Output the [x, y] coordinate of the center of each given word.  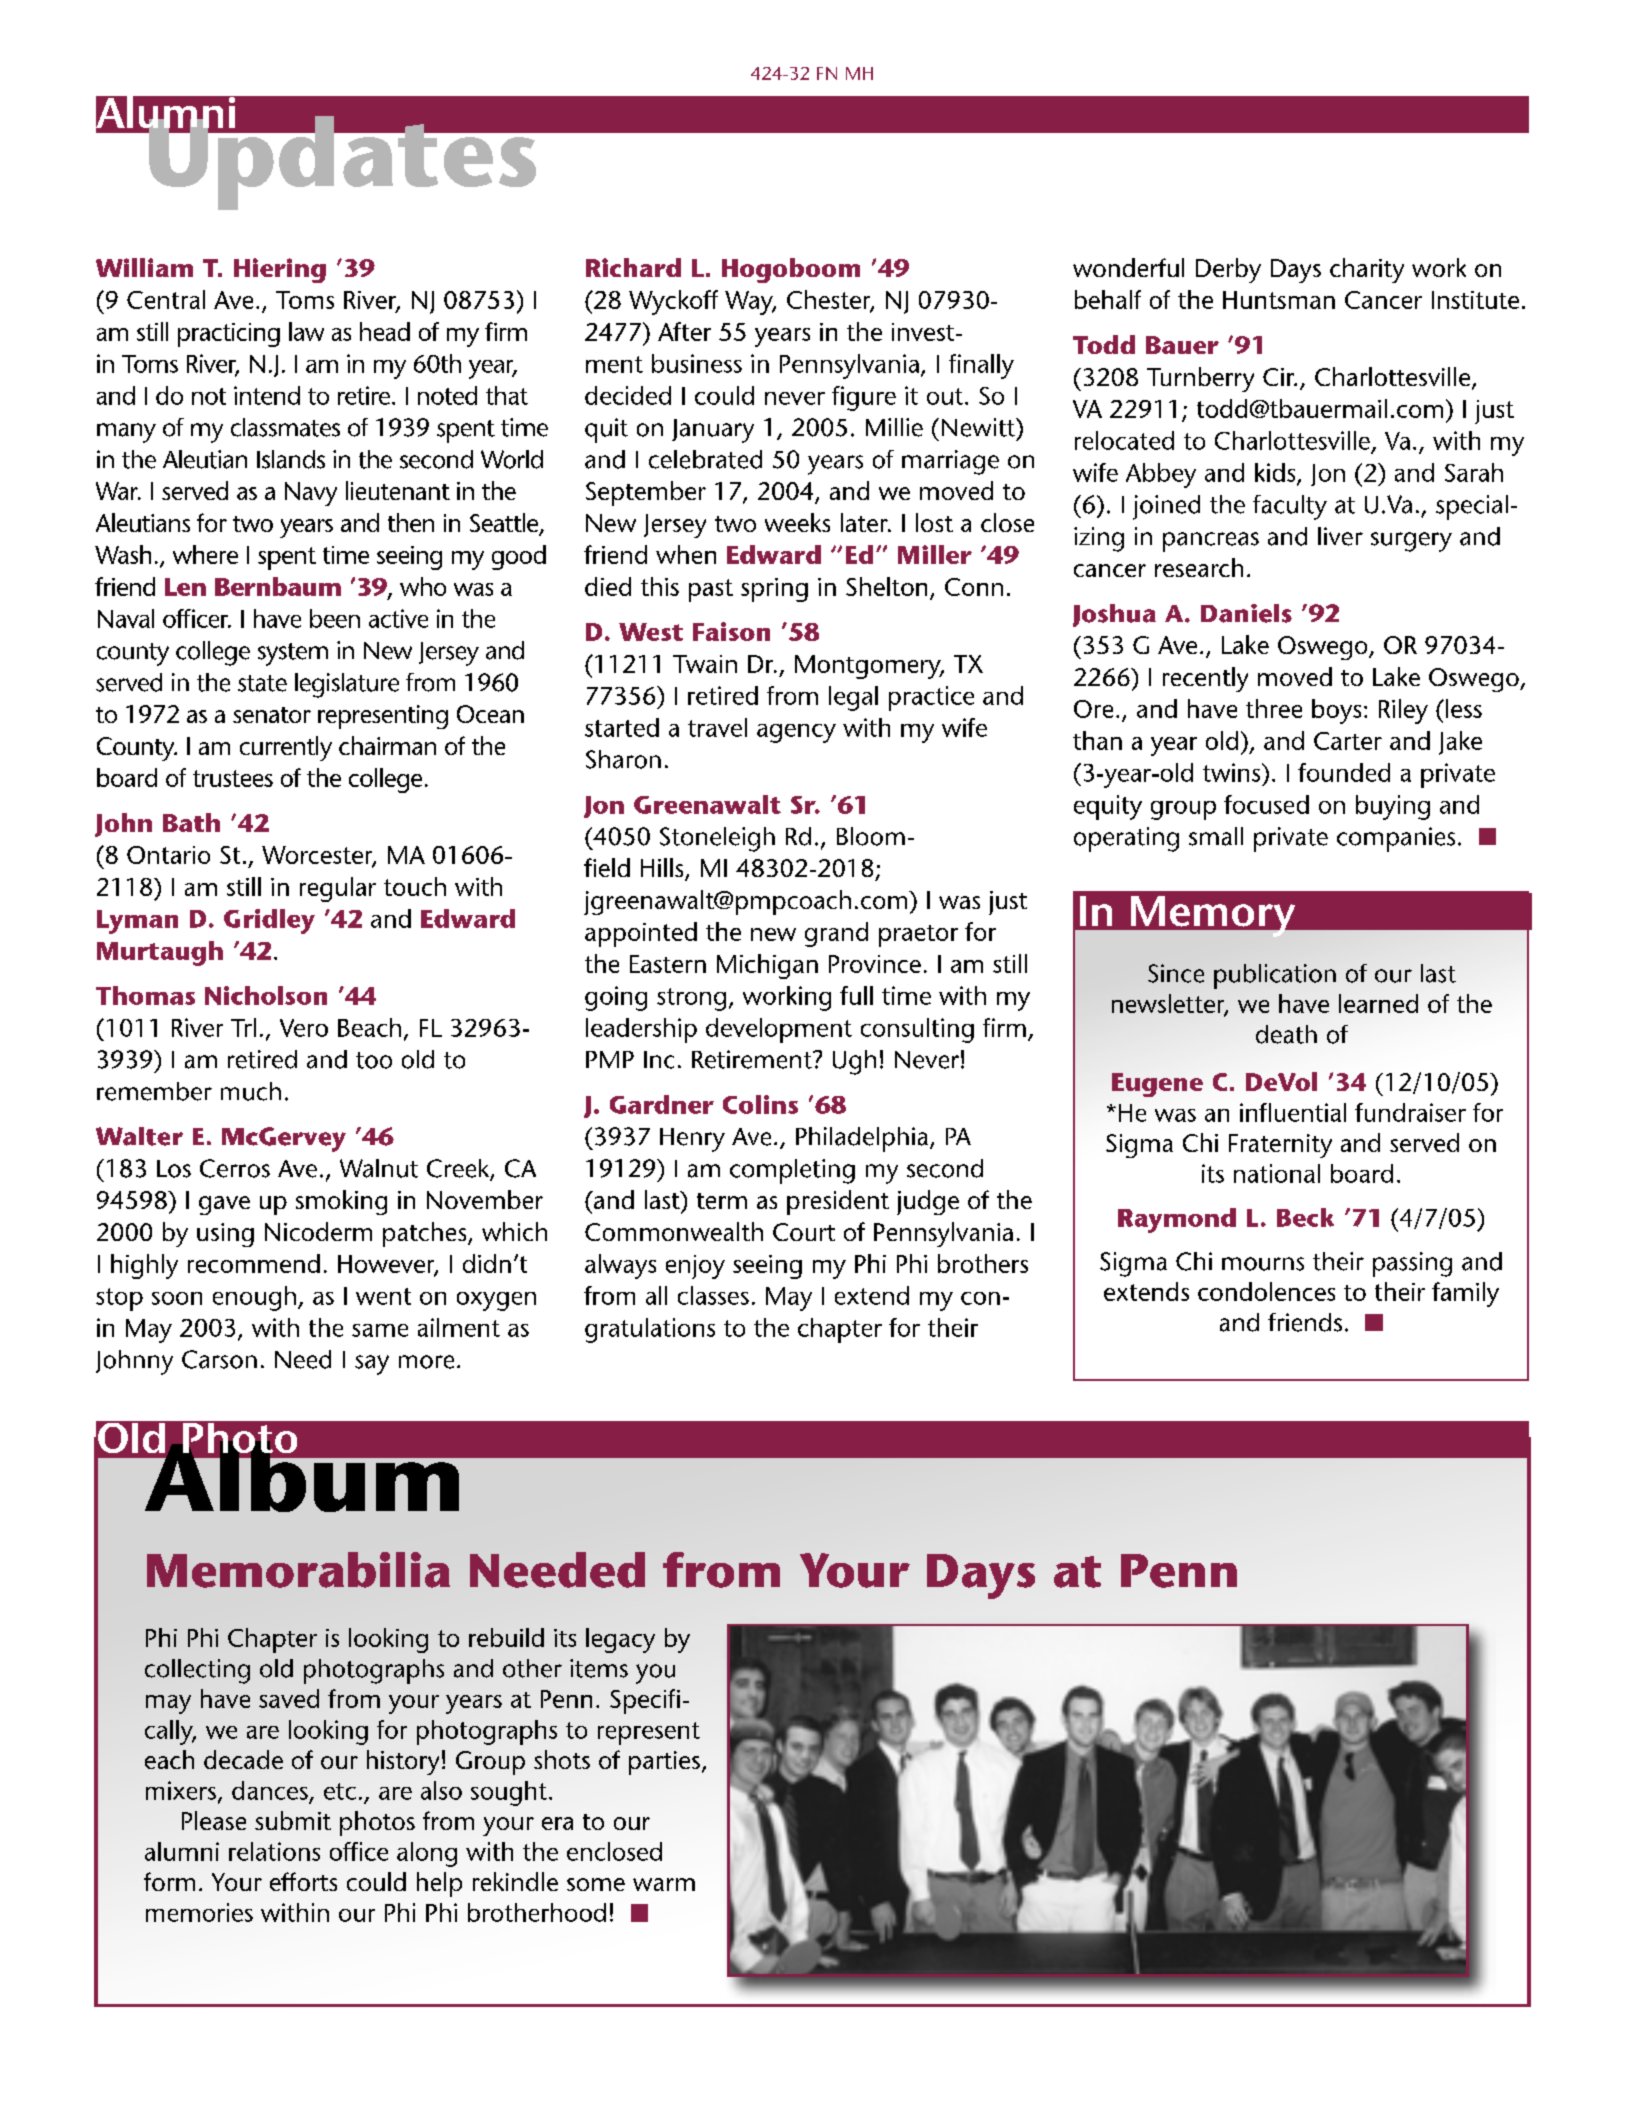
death [1286, 1034]
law [306, 331]
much [251, 1091]
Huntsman [1279, 300]
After [684, 331]
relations [274, 1851]
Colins [760, 1104]
